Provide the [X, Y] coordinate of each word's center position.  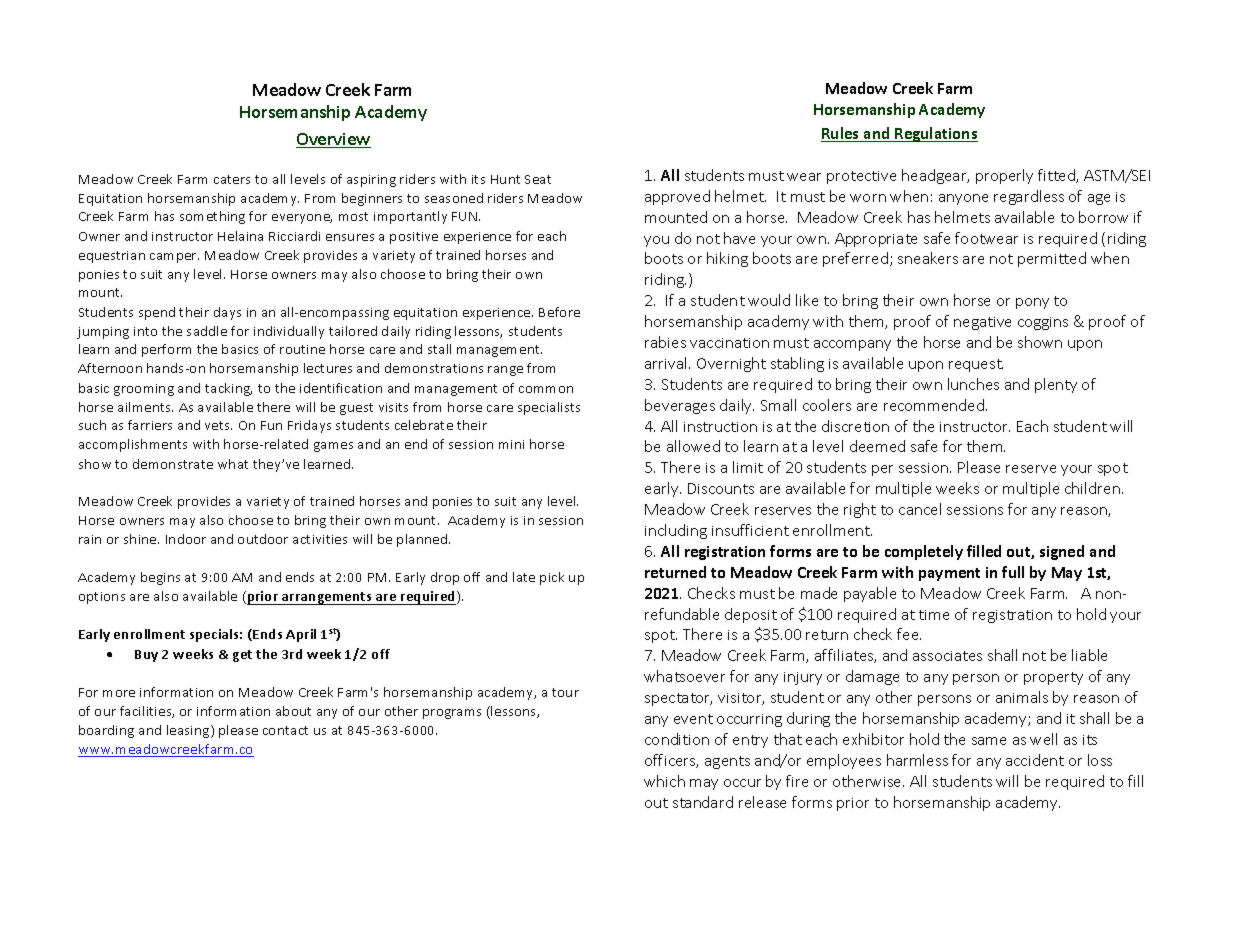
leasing [189, 731]
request [976, 365]
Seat [538, 179]
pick [552, 578]
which [664, 781]
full [1013, 572]
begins [160, 578]
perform [166, 350]
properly [1004, 176]
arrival [667, 363]
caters [232, 179]
